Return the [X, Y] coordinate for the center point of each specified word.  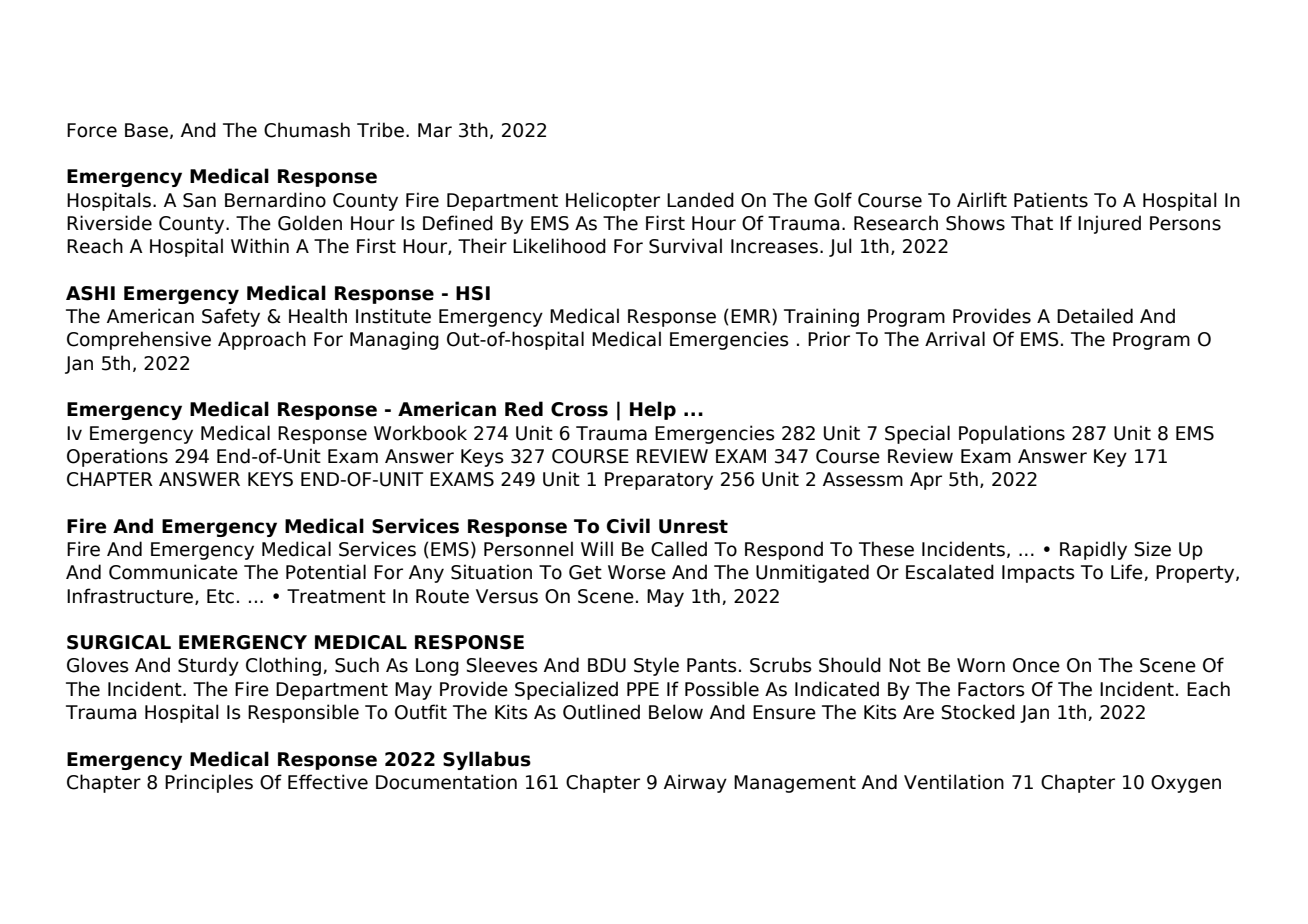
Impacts [1038, 574]
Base [146, 130]
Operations [117, 457]
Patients [1051, 200]
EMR [752, 317]
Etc [220, 596]
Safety [231, 317]
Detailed [1095, 316]
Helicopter [613, 201]
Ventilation [954, 782]
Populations [1012, 434]
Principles [209, 783]
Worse [637, 572]
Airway [695, 783]
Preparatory [659, 481]
